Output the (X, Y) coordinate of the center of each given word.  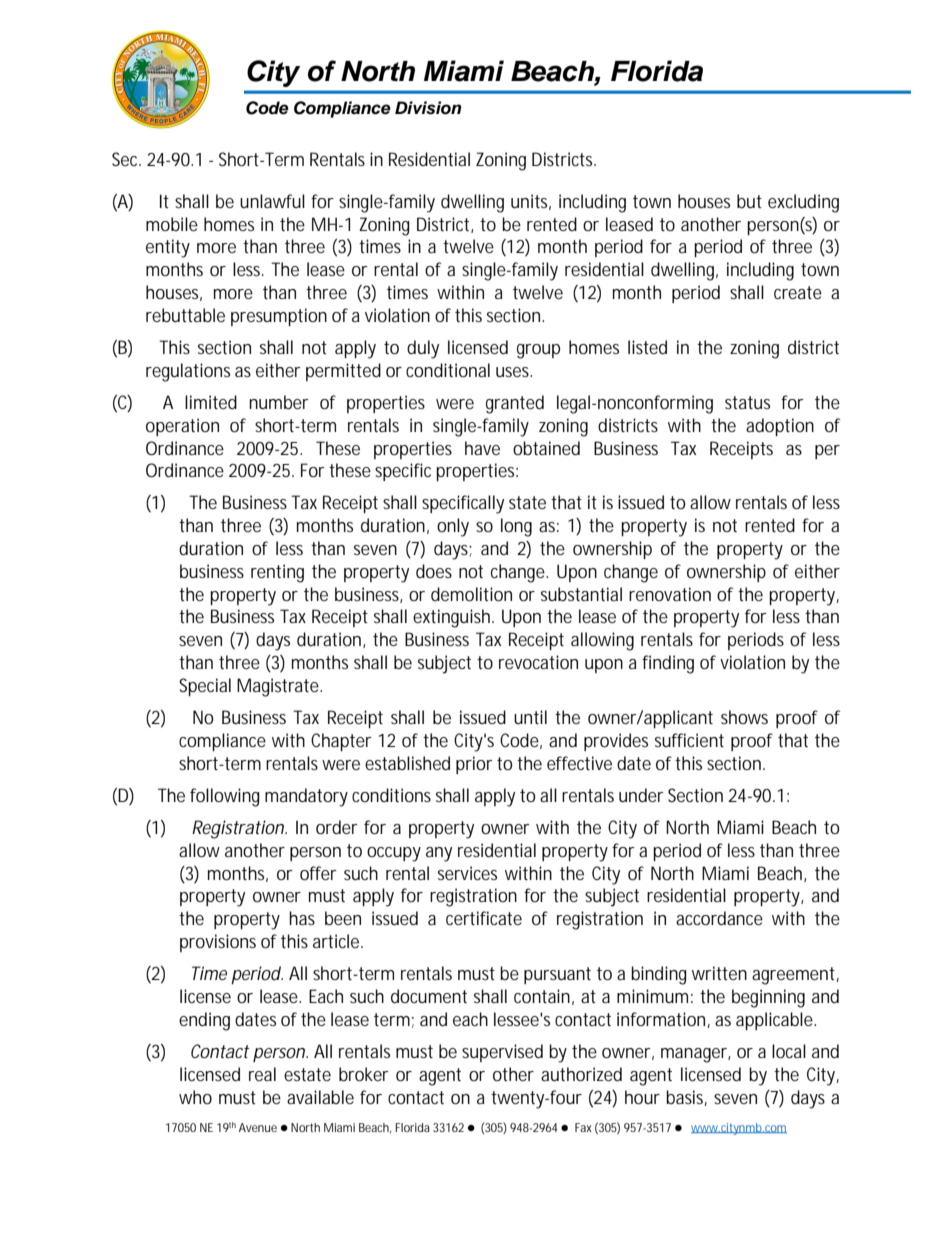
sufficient (689, 740)
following (225, 797)
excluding (803, 203)
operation (182, 427)
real (262, 1074)
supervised (502, 1053)
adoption (780, 427)
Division (428, 108)
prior (474, 765)
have (482, 448)
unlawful (272, 201)
